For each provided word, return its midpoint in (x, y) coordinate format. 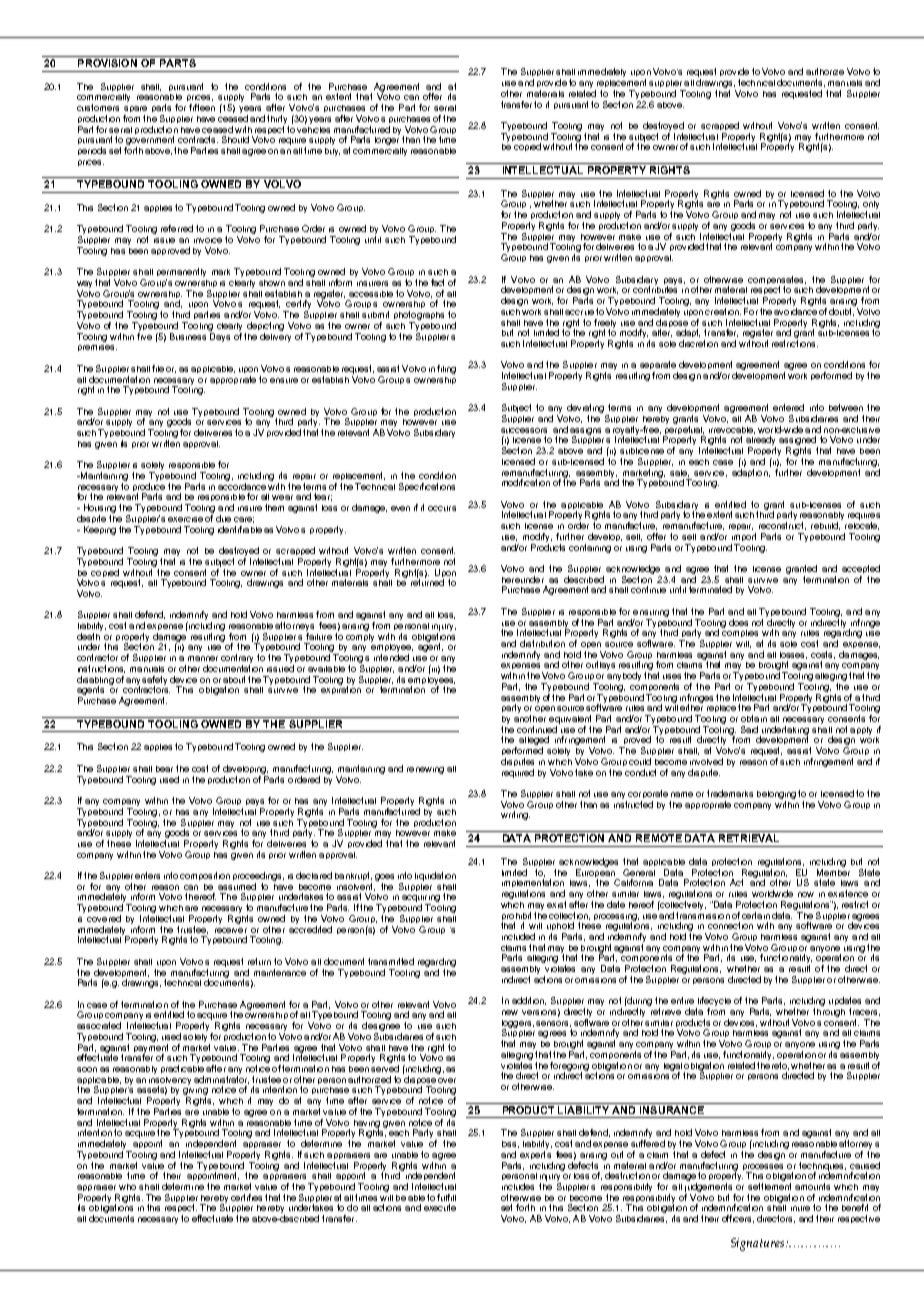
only (871, 206)
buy (332, 152)
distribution (542, 643)
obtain (754, 718)
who (127, 1187)
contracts (198, 139)
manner (203, 658)
